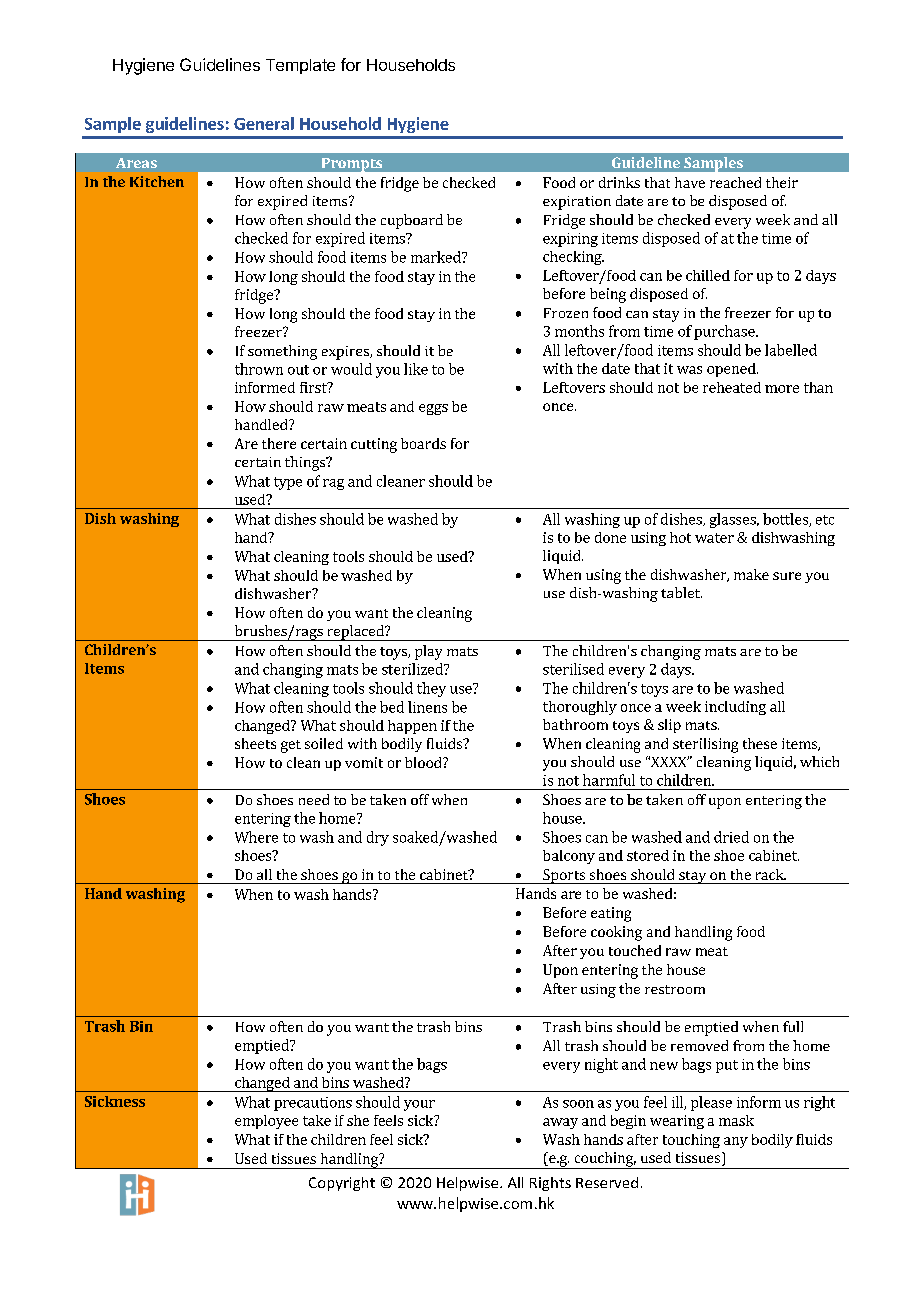  I want to click on Where, so click(256, 837).
